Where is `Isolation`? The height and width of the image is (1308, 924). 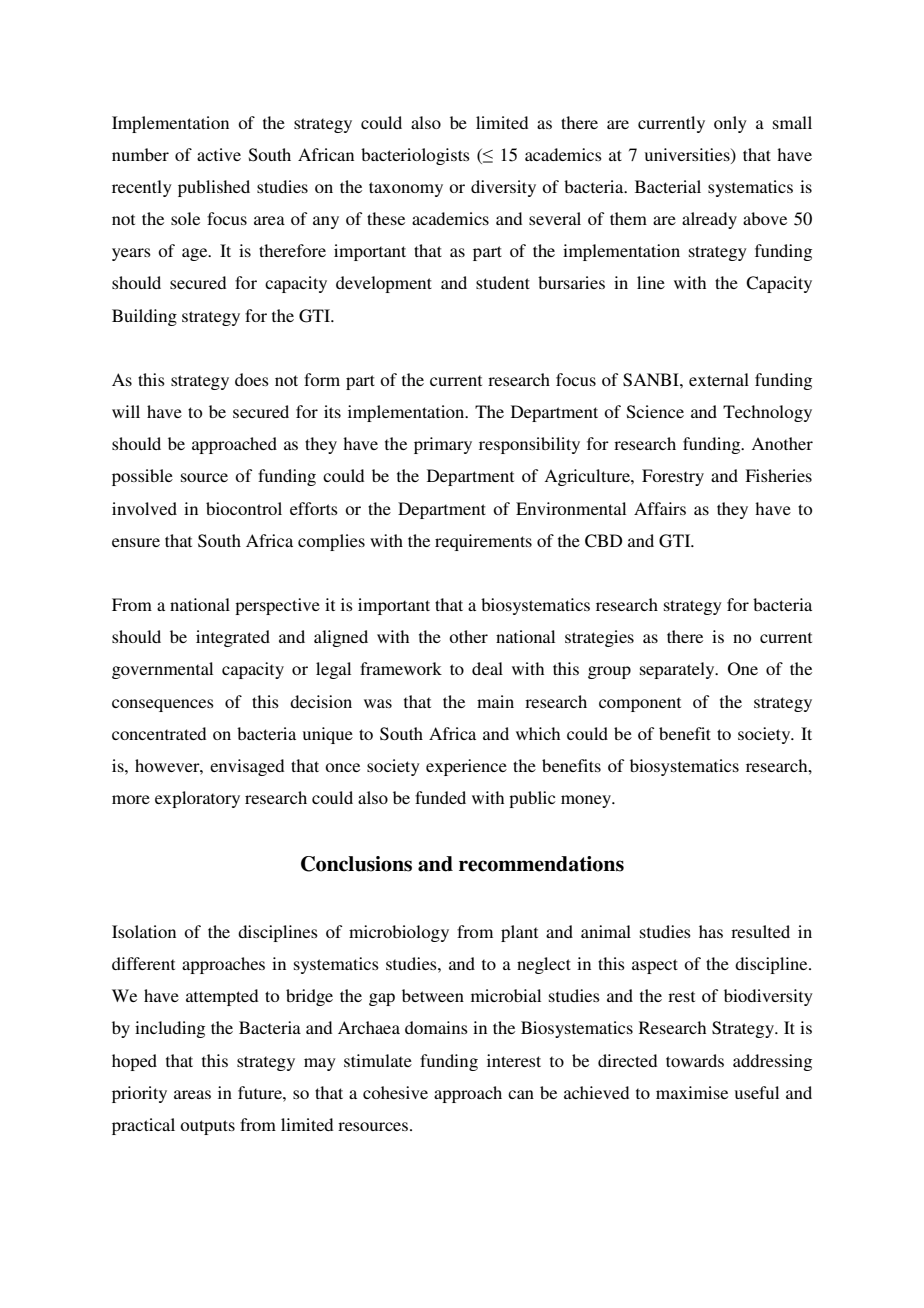 Isolation is located at coordinates (144, 931).
